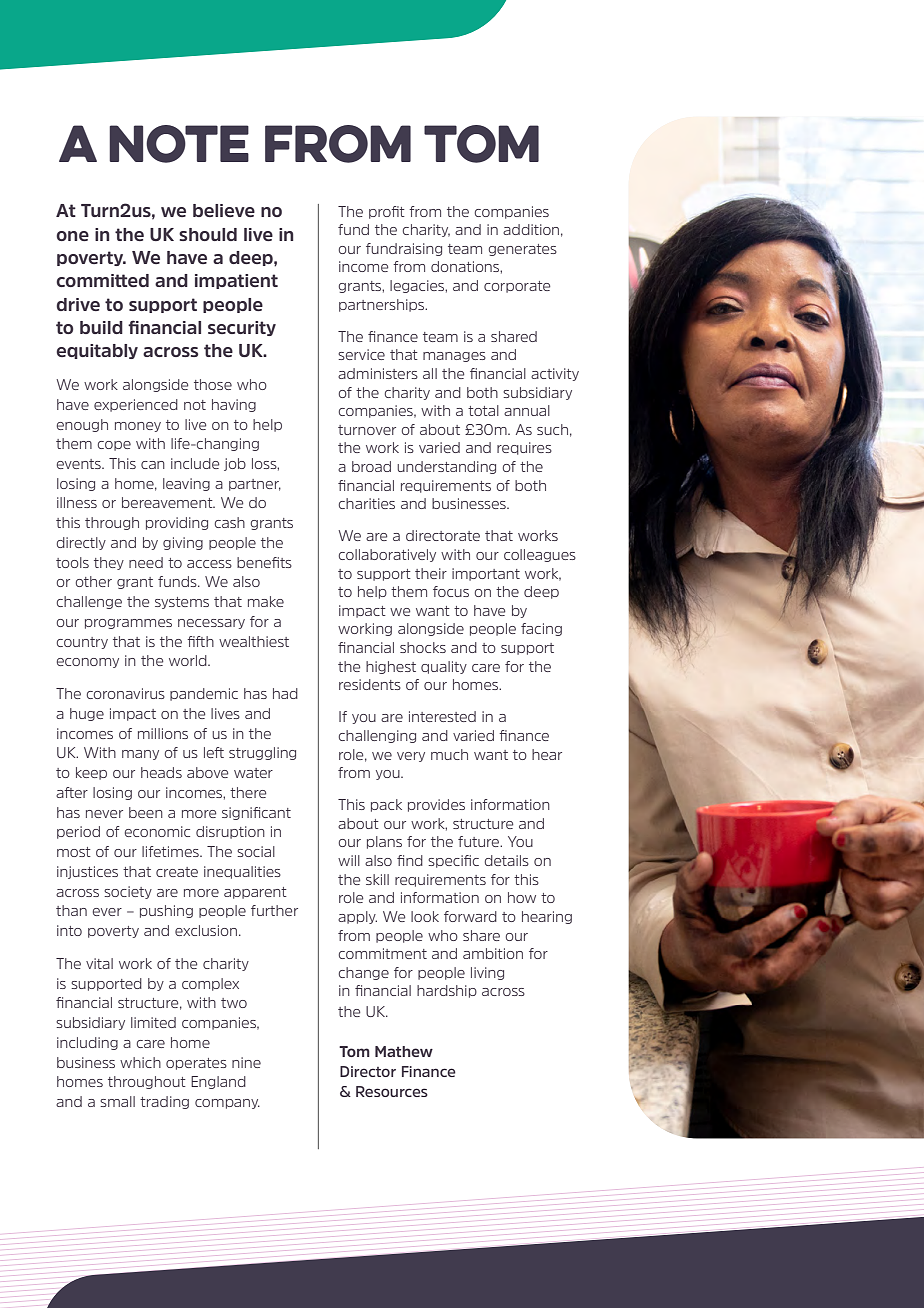 Image resolution: width=924 pixels, height=1308 pixels. Describe the element at coordinates (246, 1062) in the image. I see `nine` at that location.
